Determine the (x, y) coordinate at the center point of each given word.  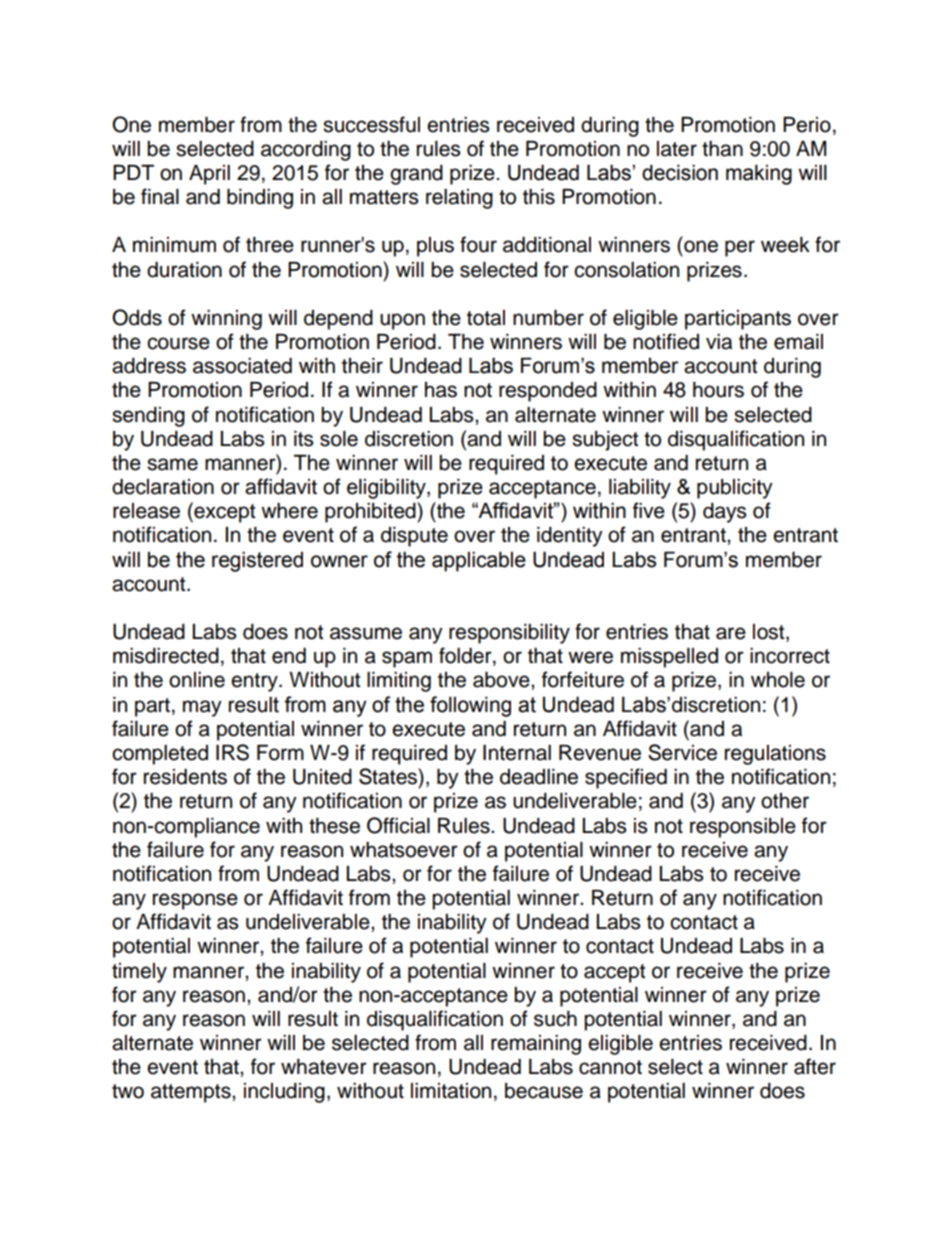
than (722, 149)
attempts (192, 1093)
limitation (451, 1091)
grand (416, 175)
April (209, 175)
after (815, 1066)
